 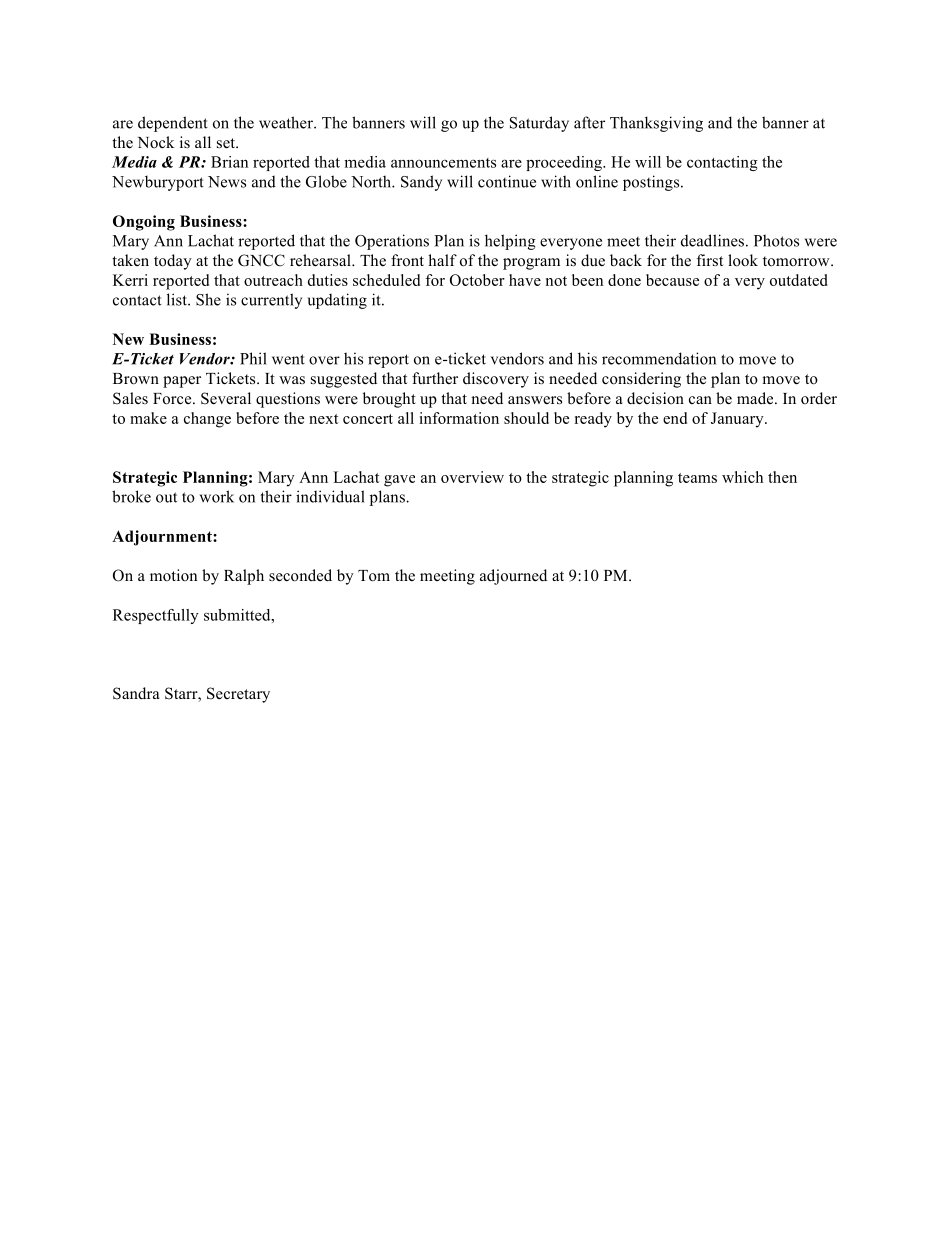 What do you see at coordinates (238, 695) in the screenshot?
I see `Secretary` at bounding box center [238, 695].
